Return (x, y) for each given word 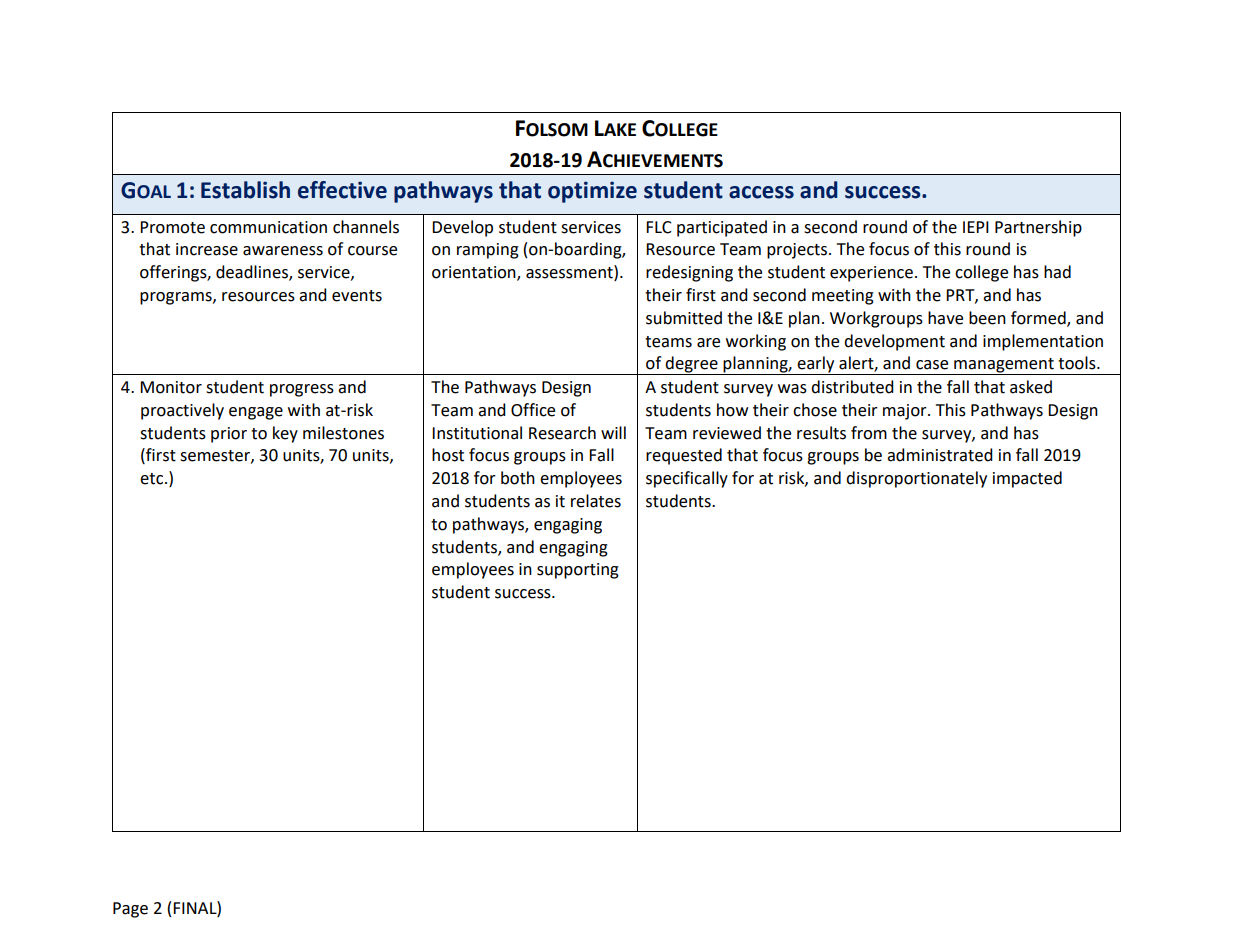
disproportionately (916, 479)
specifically (687, 479)
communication (268, 227)
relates (596, 501)
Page (130, 910)
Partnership (1038, 228)
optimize (592, 192)
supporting (578, 571)
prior (229, 435)
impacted (1027, 479)
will (613, 432)
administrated (940, 455)
